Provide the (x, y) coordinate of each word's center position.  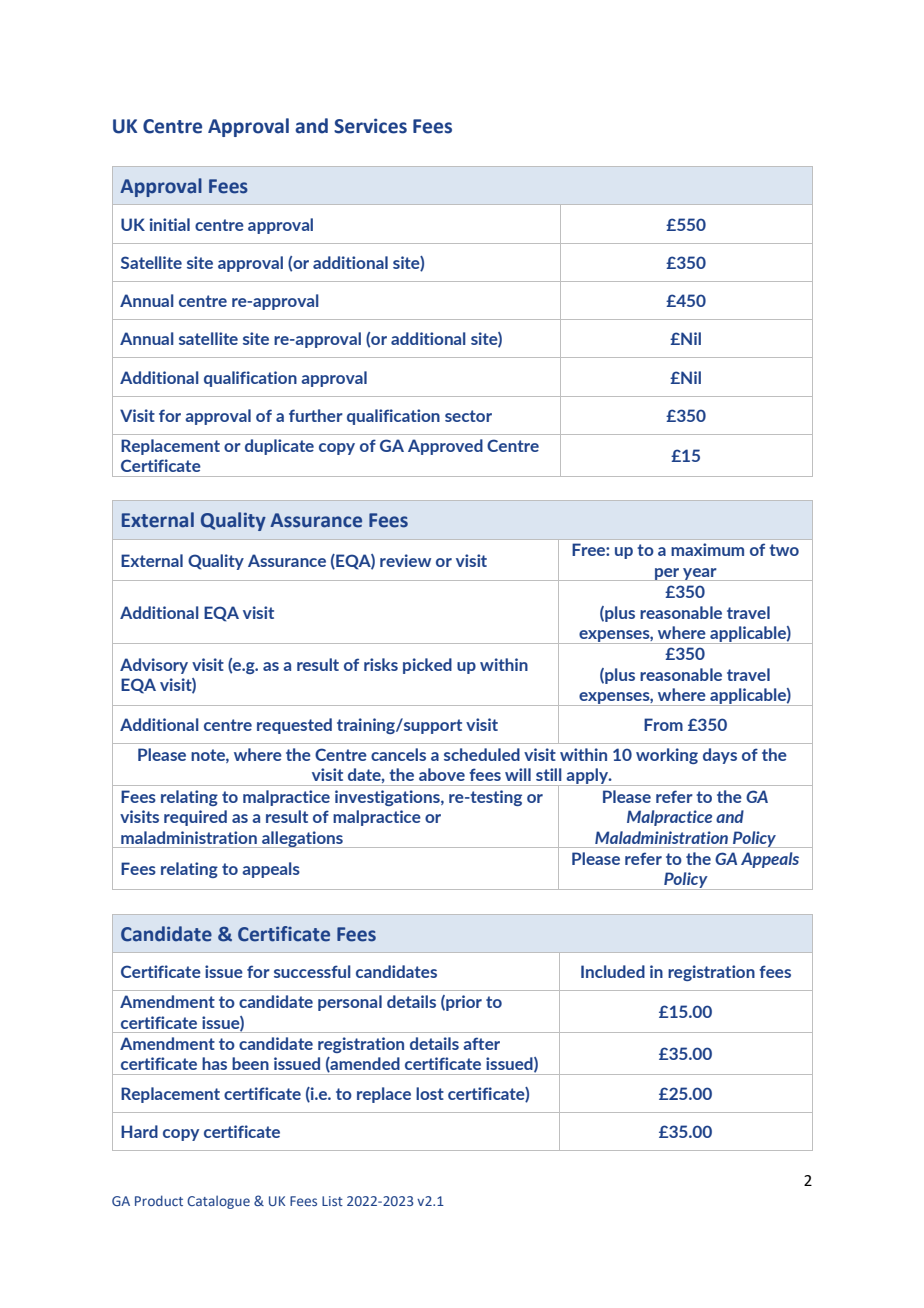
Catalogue (218, 1202)
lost (430, 1093)
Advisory (154, 666)
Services (370, 126)
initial (170, 224)
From (663, 724)
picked (427, 666)
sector (468, 416)
